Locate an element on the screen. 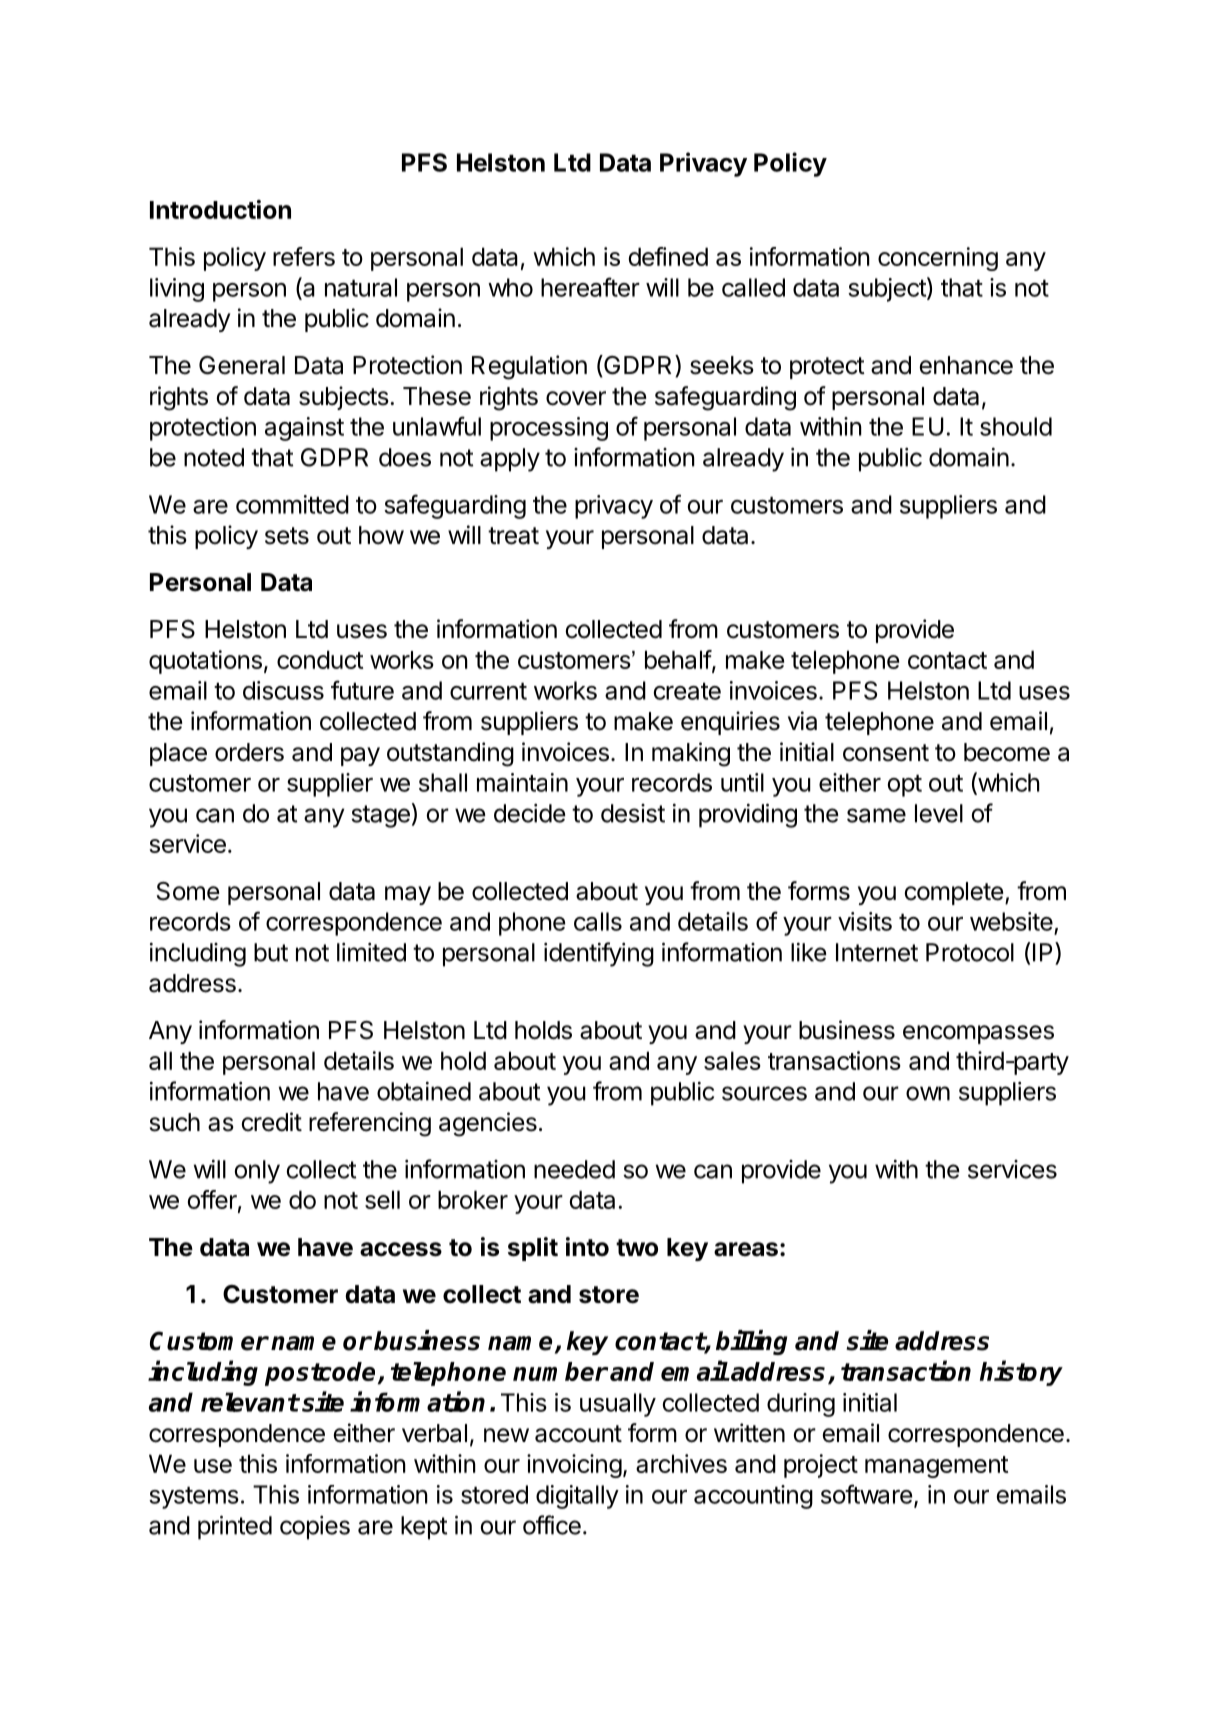 This screenshot has height=1733, width=1226. management is located at coordinates (936, 1467).
